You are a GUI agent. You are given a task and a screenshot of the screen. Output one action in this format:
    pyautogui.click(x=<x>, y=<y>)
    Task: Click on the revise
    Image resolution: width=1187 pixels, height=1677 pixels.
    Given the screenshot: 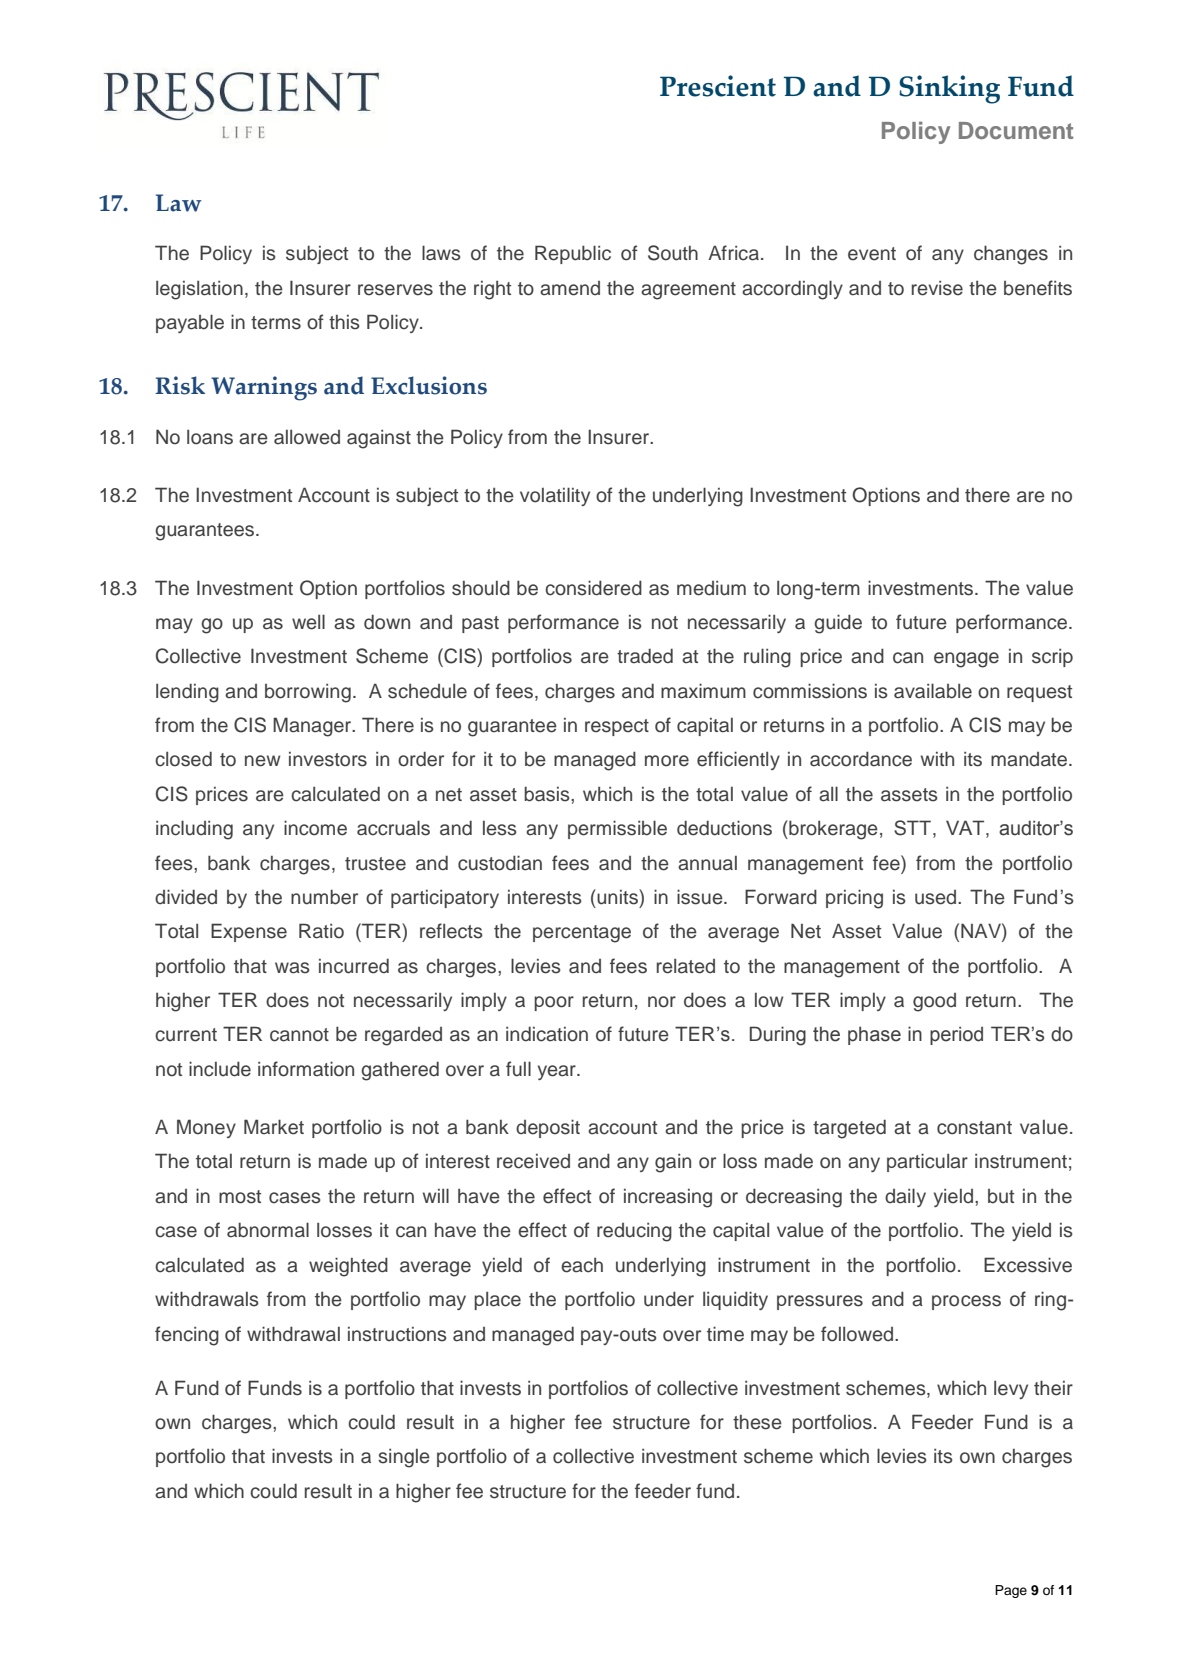 What is the action you would take?
    pyautogui.click(x=937, y=288)
